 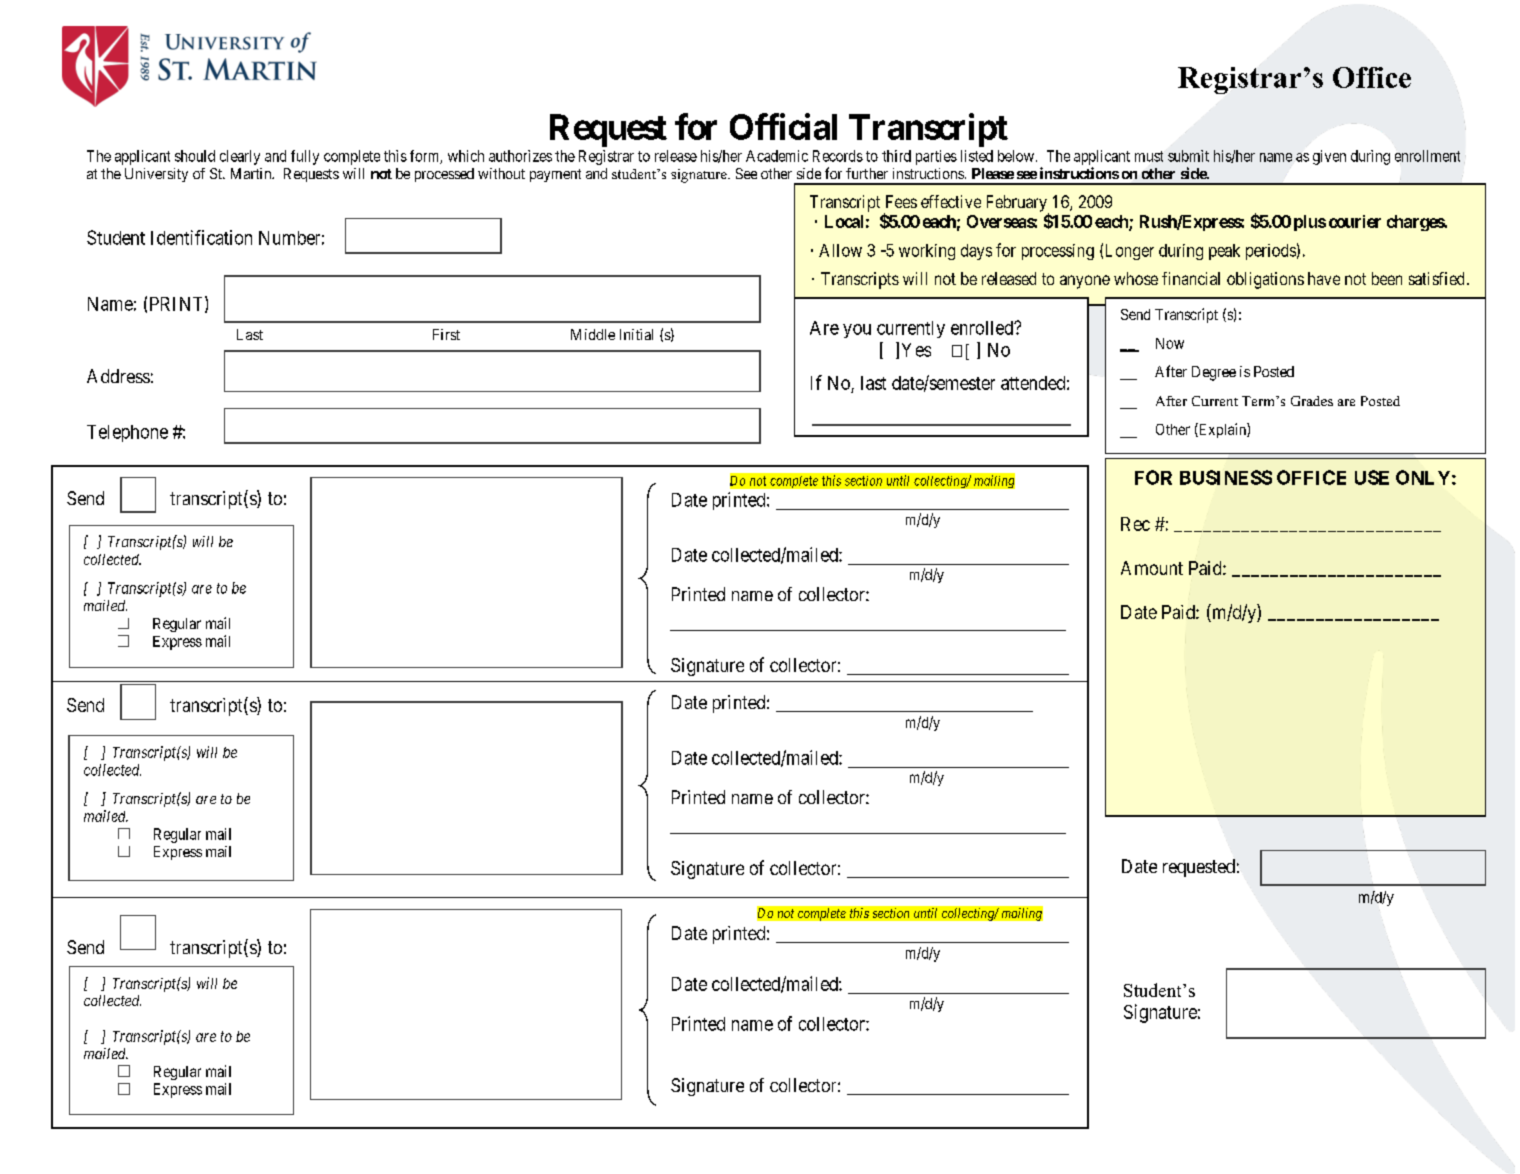 I want to click on obligations, so click(x=1265, y=280).
